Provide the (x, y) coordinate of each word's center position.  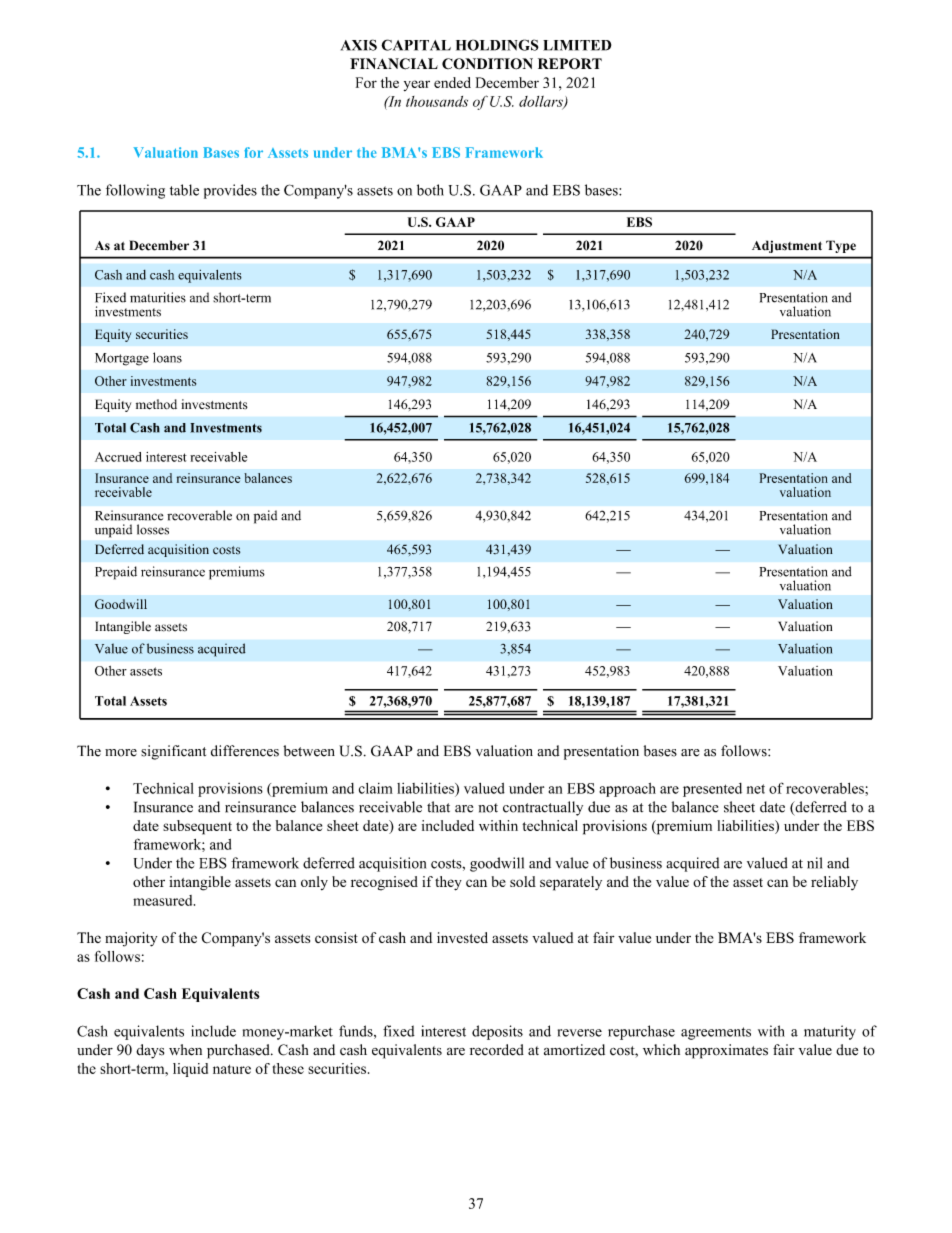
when (185, 1050)
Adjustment (787, 247)
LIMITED (577, 45)
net (756, 789)
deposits (497, 1032)
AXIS (359, 45)
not (488, 808)
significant (173, 752)
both (430, 190)
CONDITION (487, 64)
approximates (726, 1051)
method (156, 404)
